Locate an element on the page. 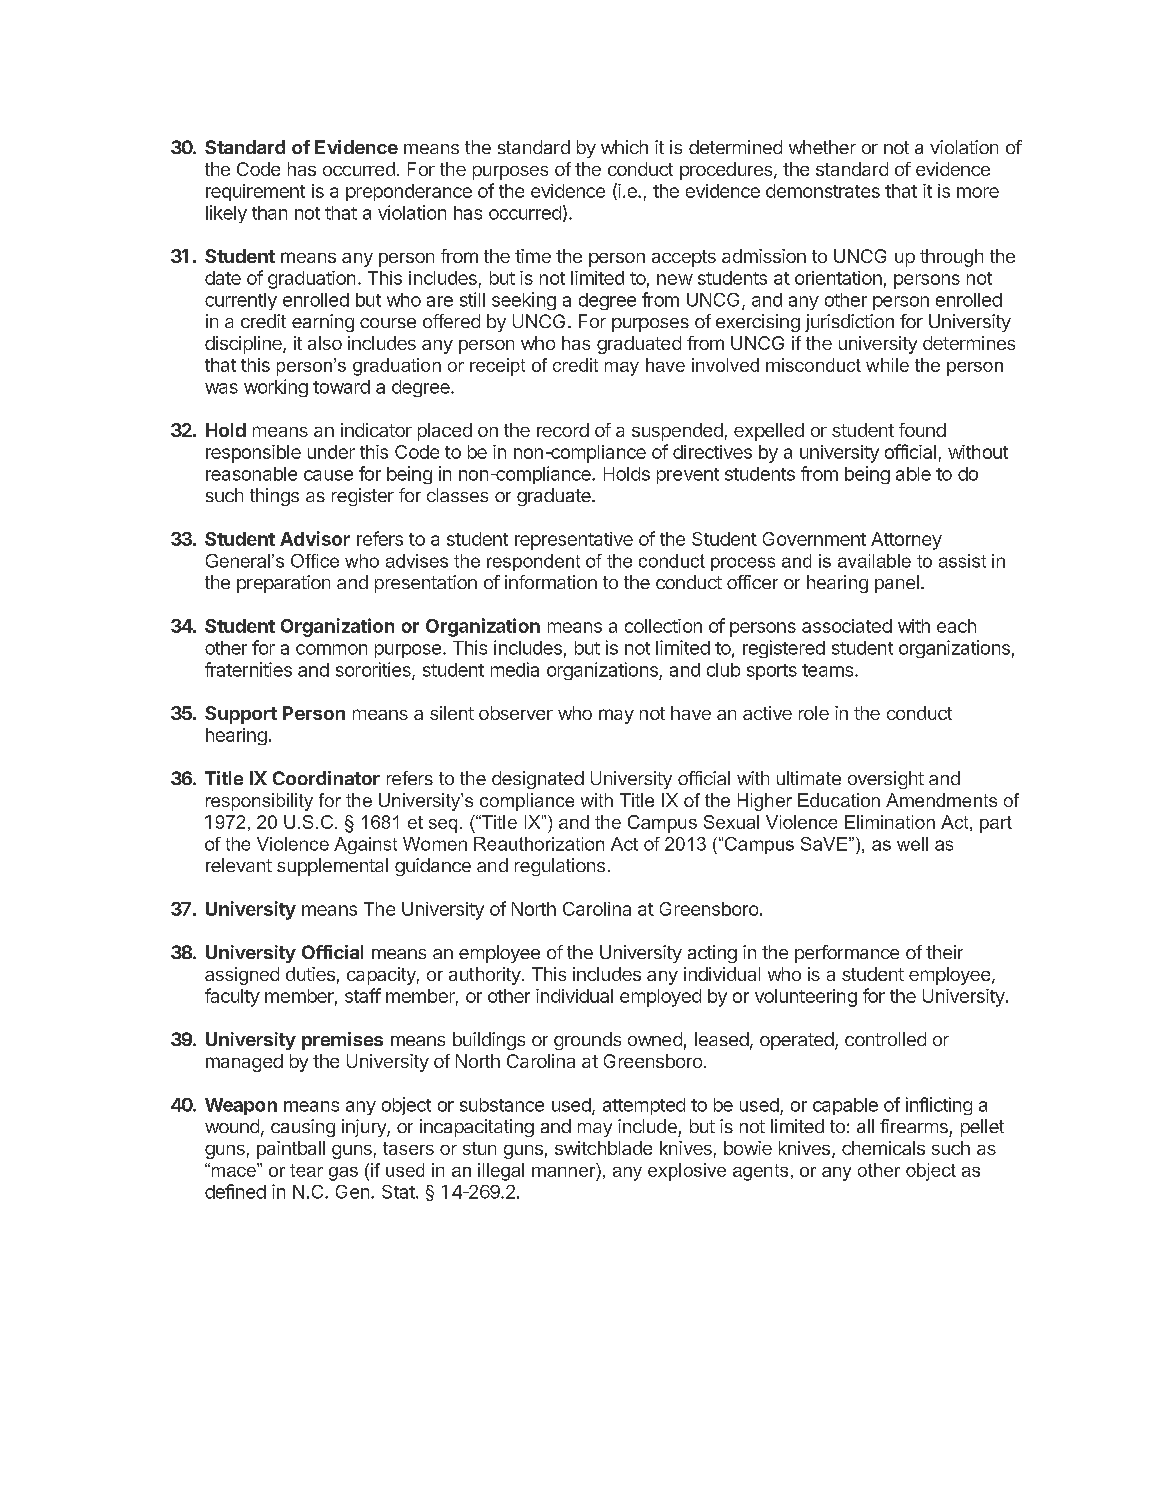 This page has height=1498, width=1158. supplemental is located at coordinates (332, 867).
